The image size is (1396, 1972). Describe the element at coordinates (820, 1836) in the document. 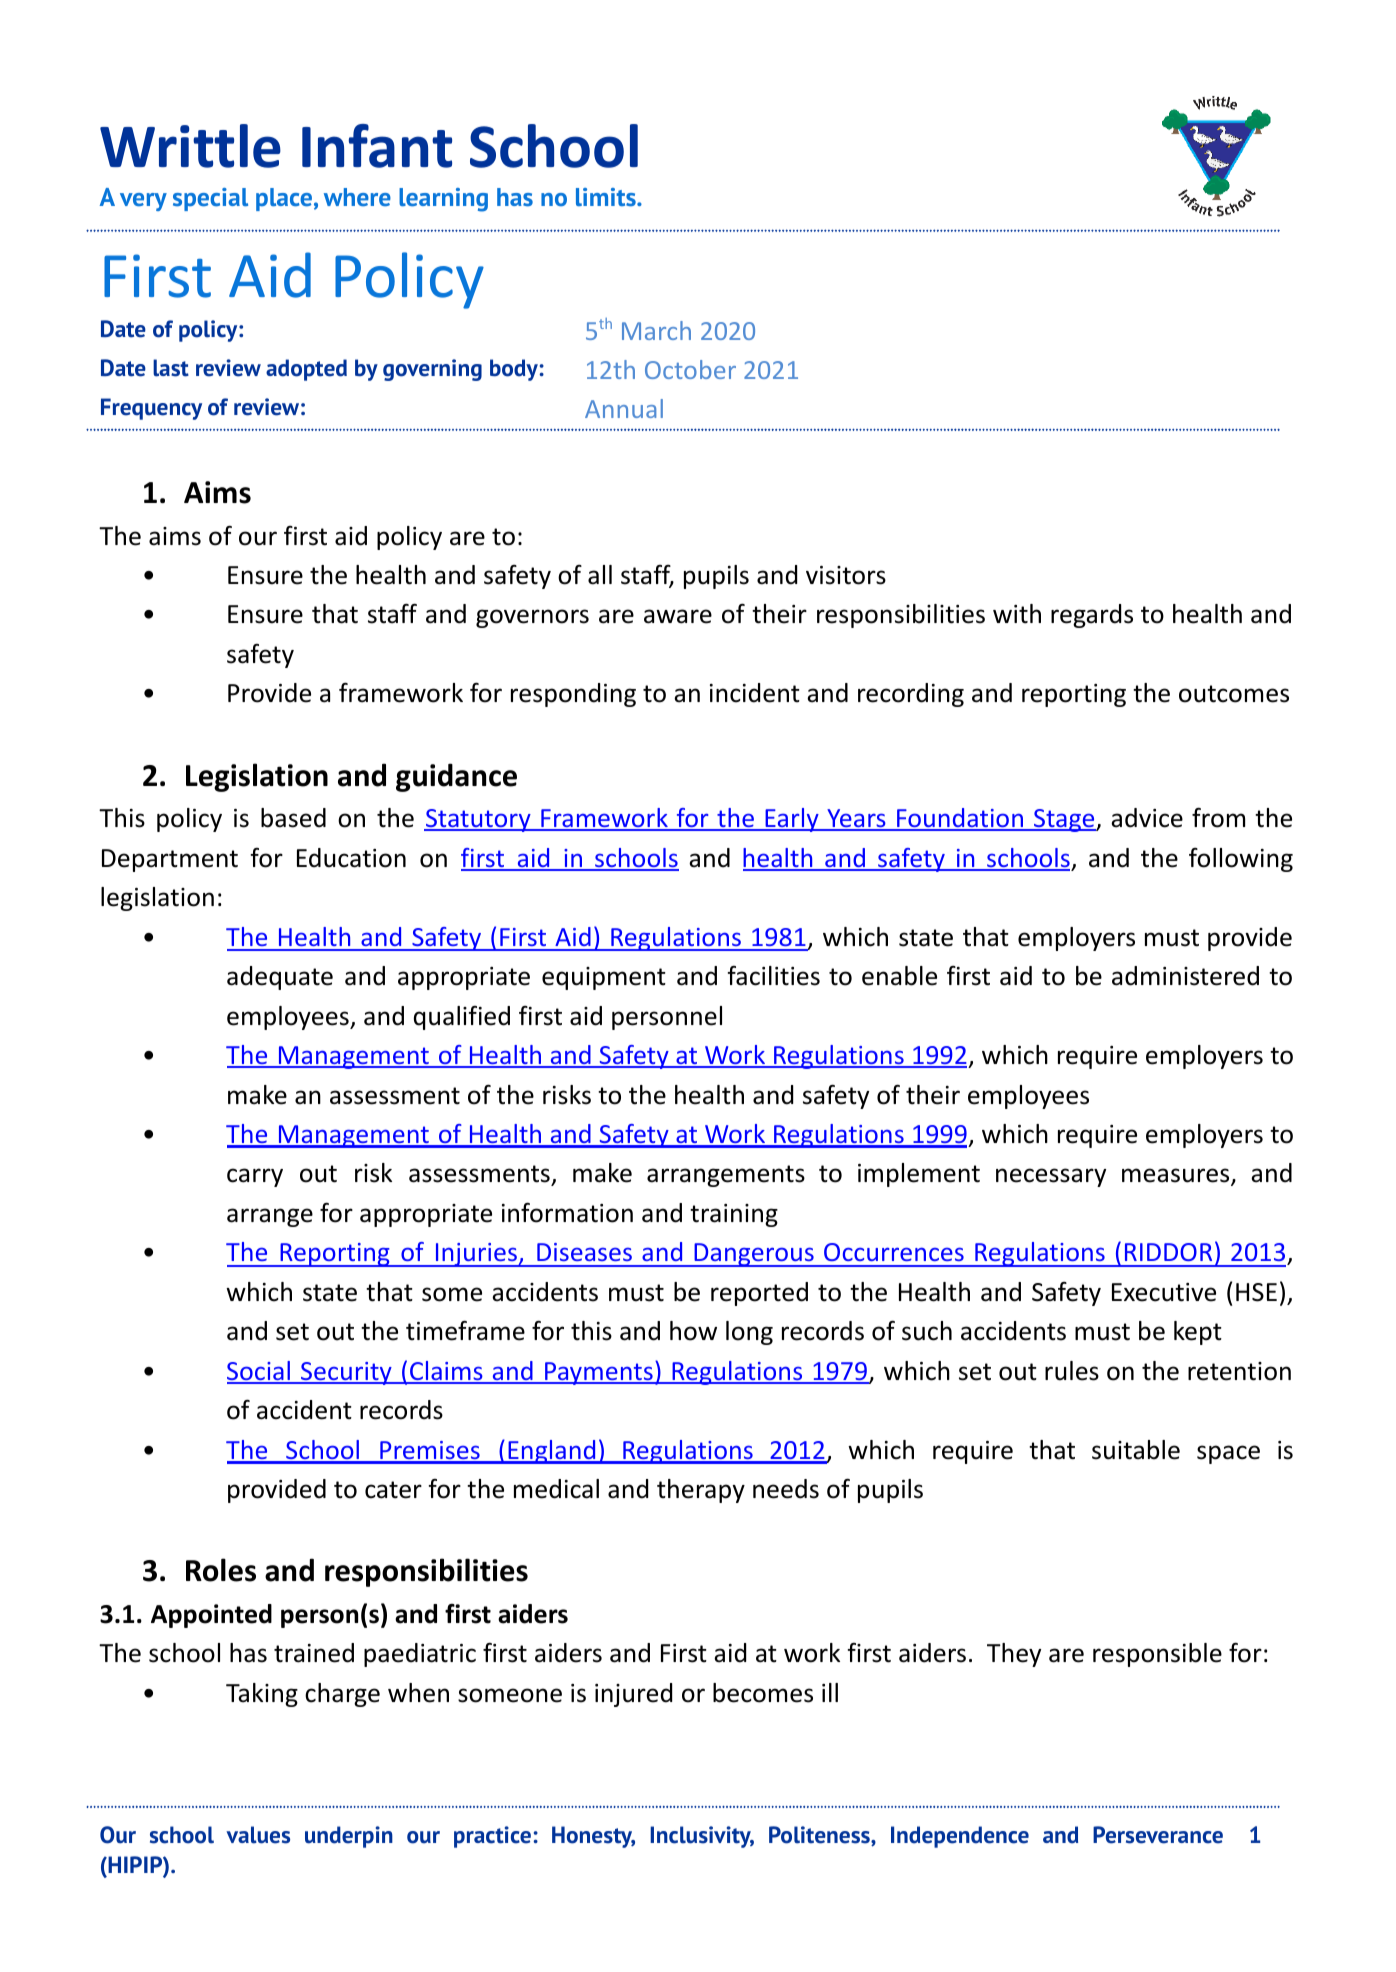

I see `Politeness` at that location.
